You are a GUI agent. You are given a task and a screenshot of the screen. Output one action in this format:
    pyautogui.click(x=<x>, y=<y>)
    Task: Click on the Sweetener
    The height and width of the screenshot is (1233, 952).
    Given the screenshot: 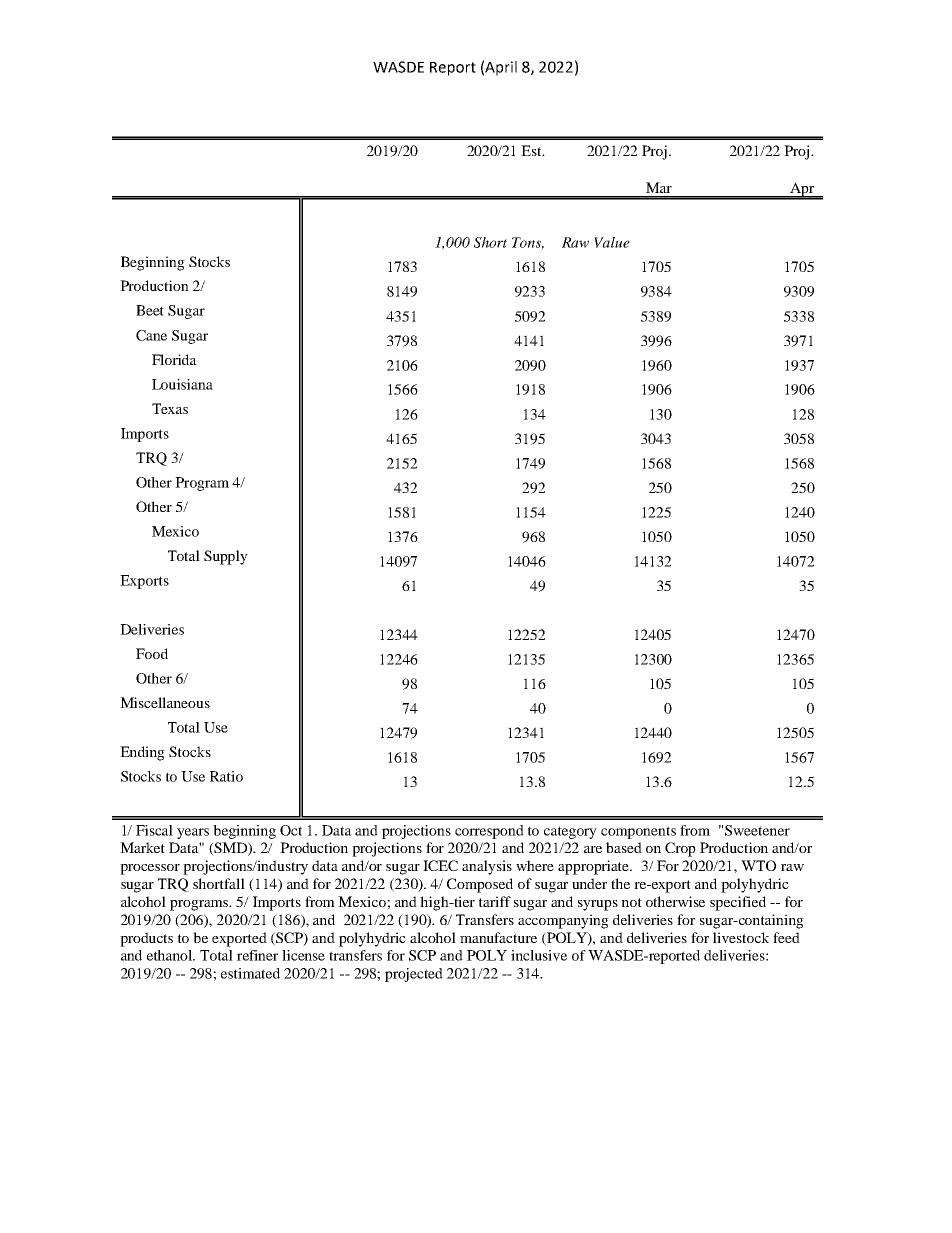 What is the action you would take?
    pyautogui.click(x=757, y=830)
